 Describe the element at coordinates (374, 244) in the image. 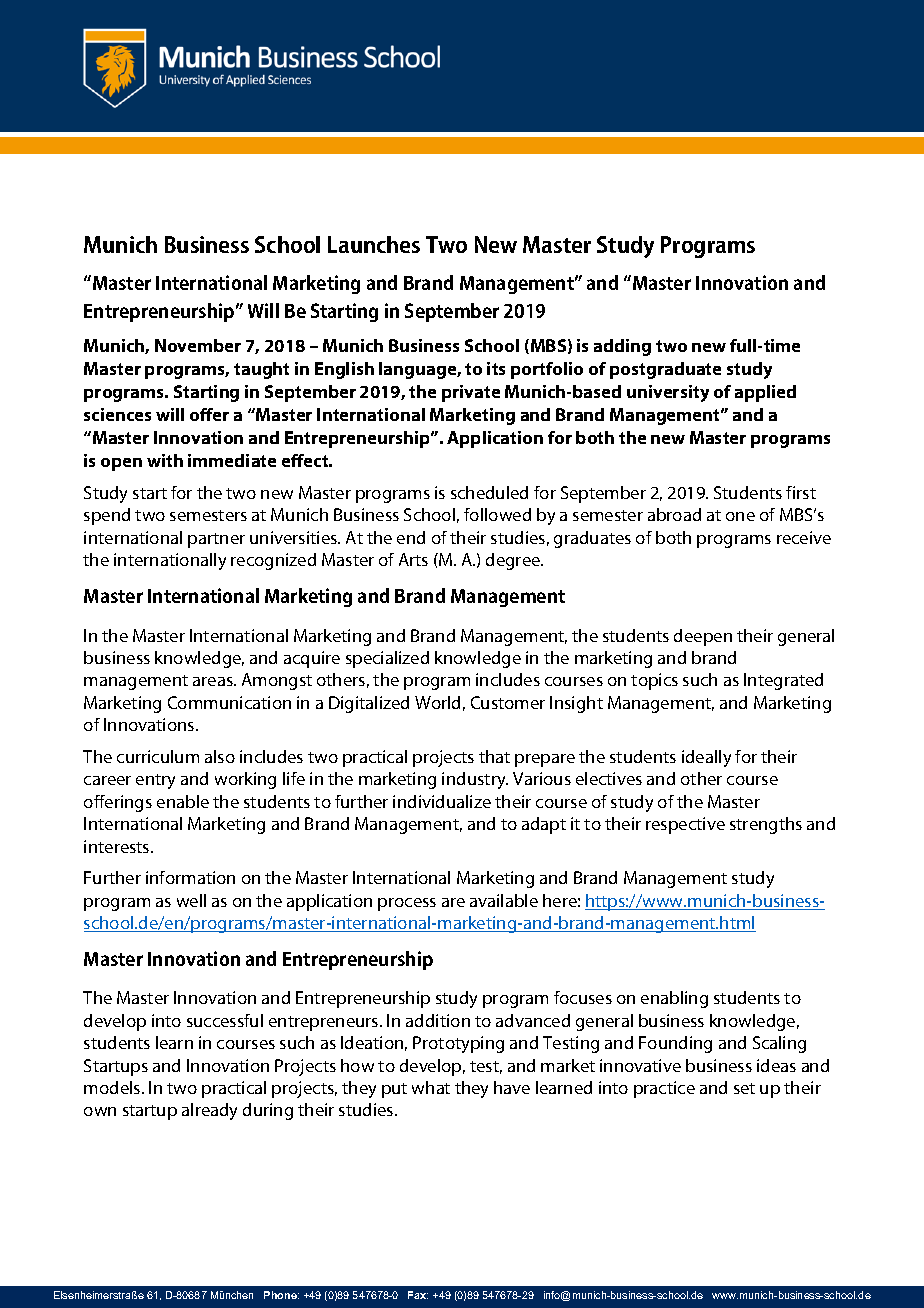

I see `Launches` at that location.
